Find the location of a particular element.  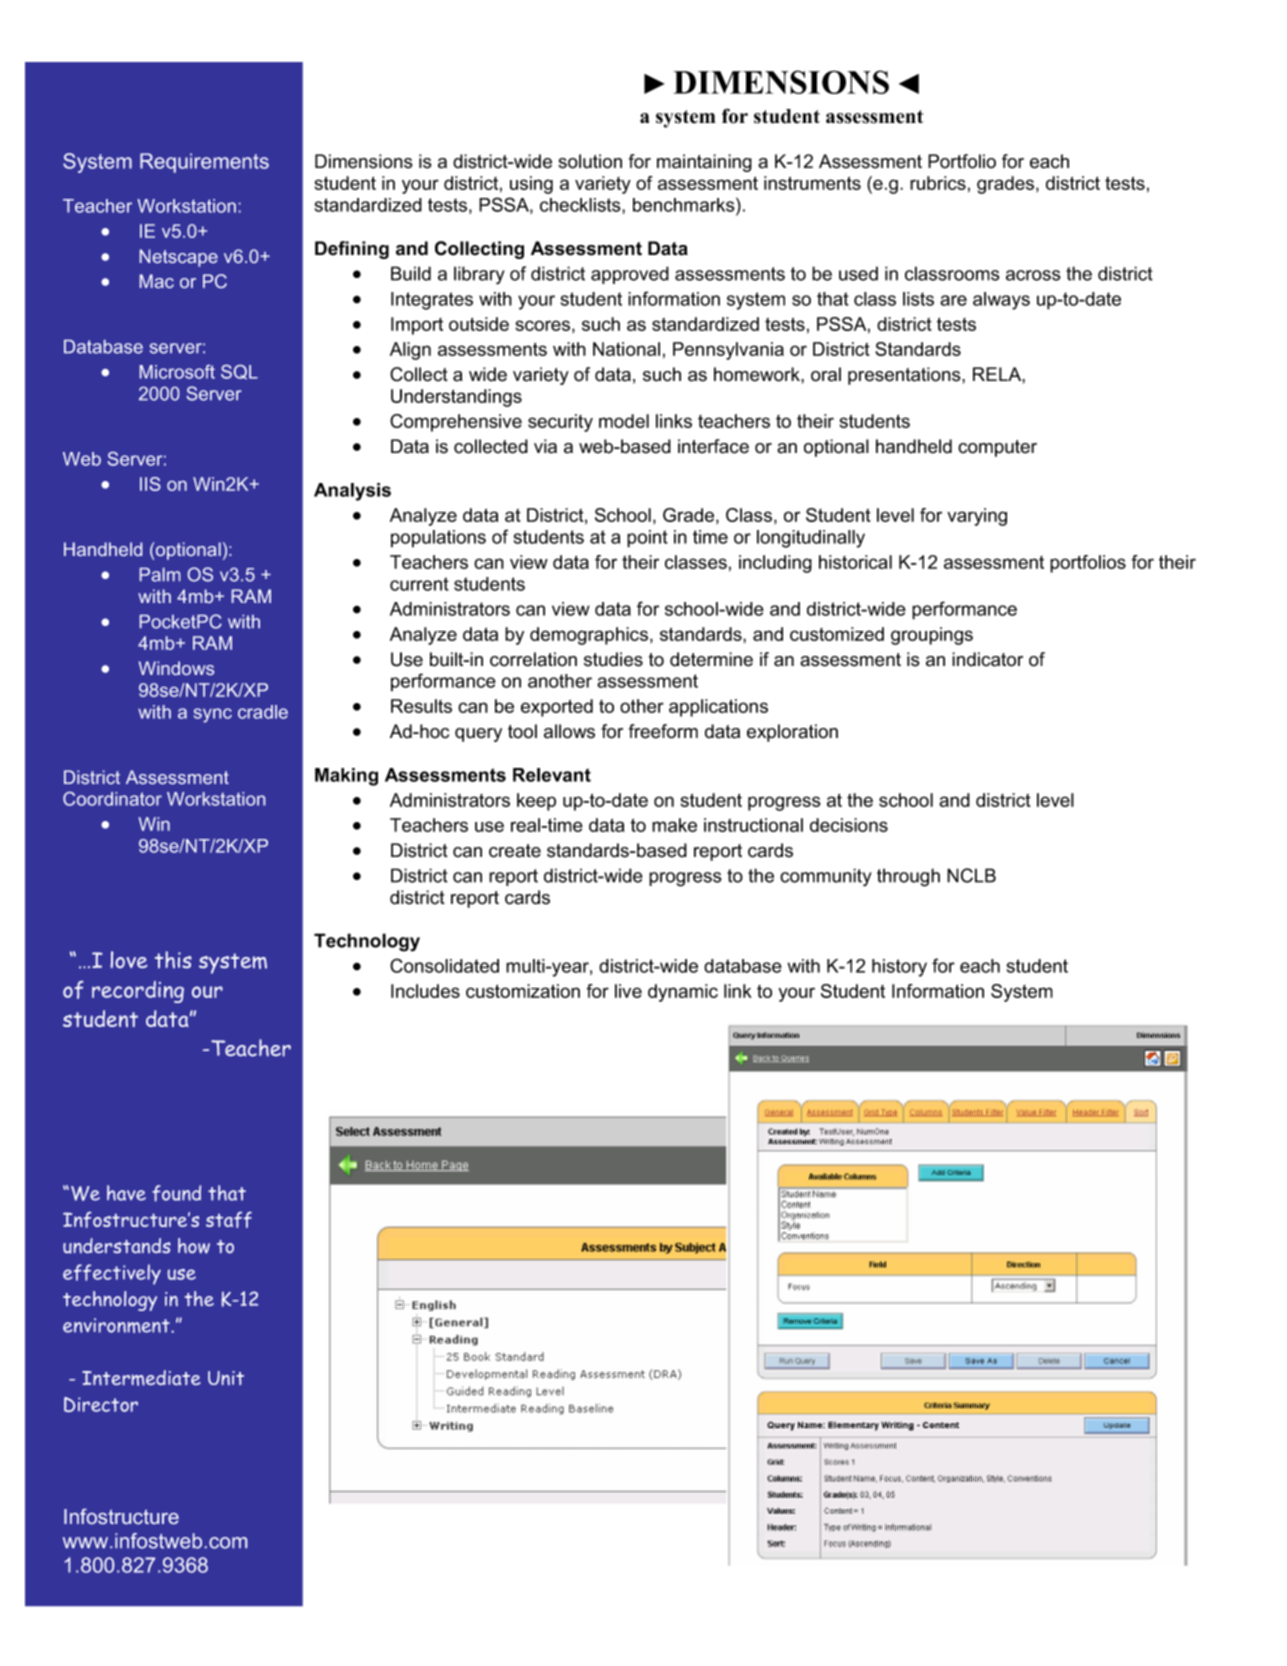

studies is located at coordinates (613, 659).
